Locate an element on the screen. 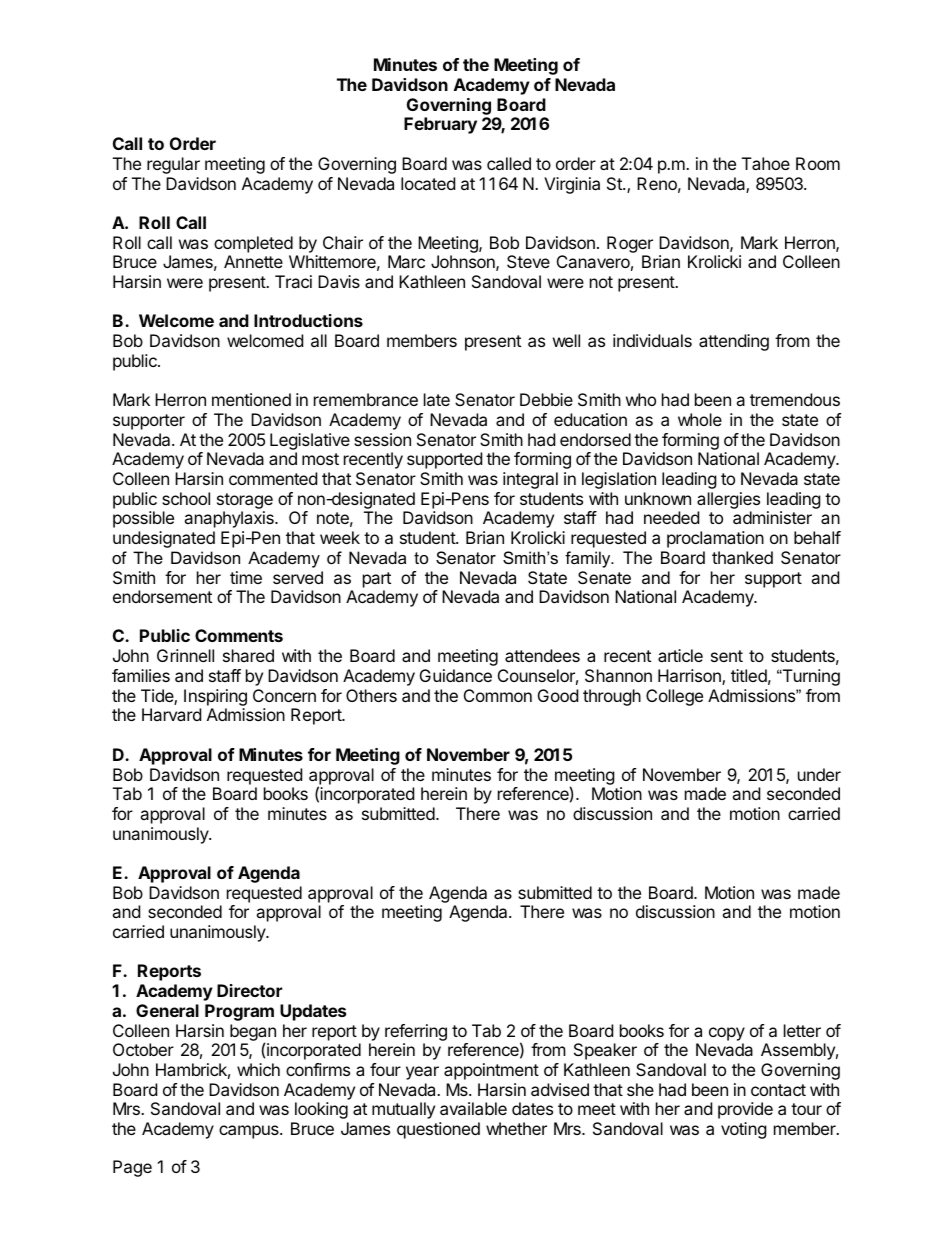  mentioned is located at coordinates (251, 399).
